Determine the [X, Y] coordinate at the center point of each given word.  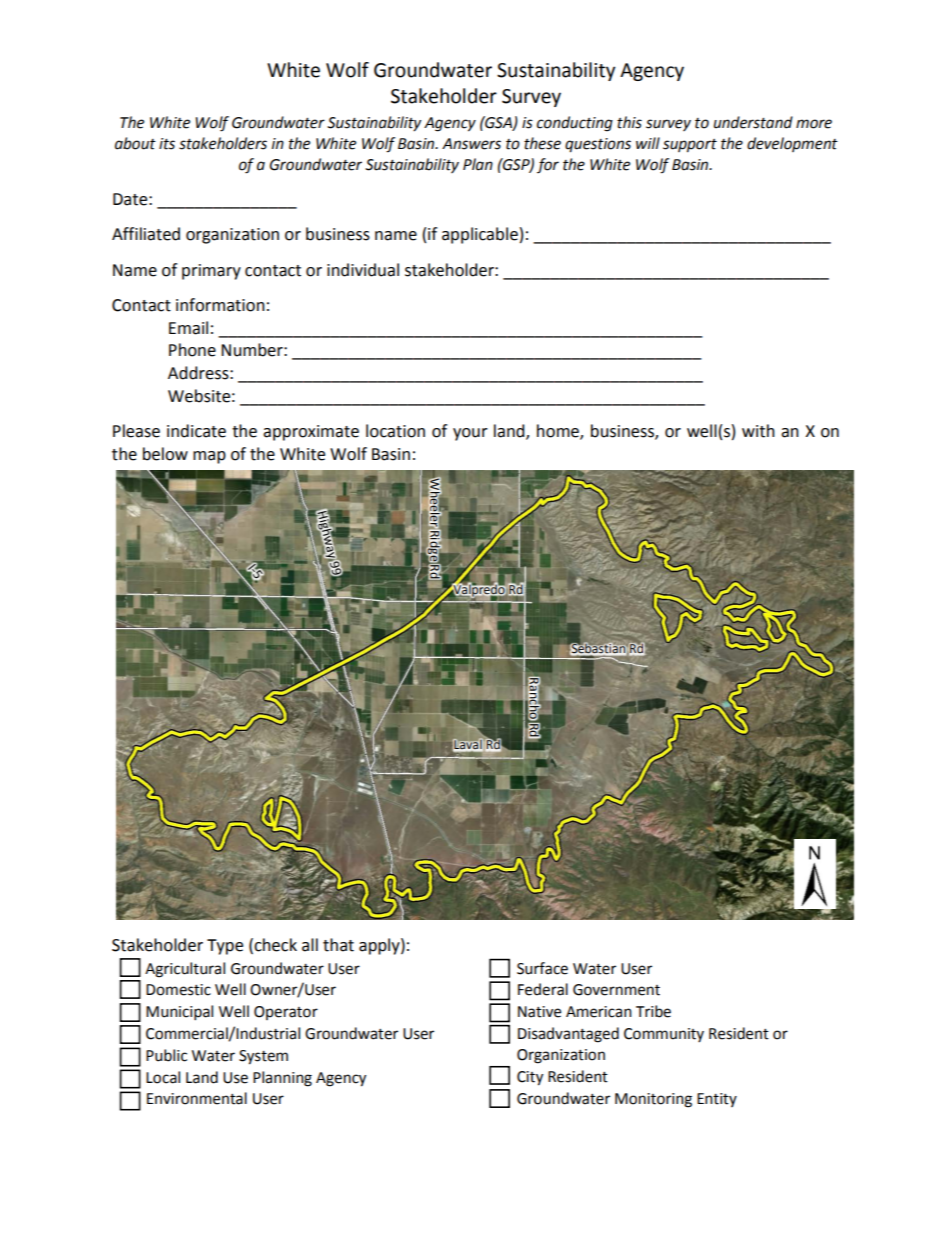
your [470, 434]
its [167, 144]
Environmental [197, 1098]
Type [225, 947]
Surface [542, 968]
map [209, 457]
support [690, 146]
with [758, 431]
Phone [192, 350]
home [559, 432]
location [395, 431]
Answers [471, 144]
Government [616, 990]
